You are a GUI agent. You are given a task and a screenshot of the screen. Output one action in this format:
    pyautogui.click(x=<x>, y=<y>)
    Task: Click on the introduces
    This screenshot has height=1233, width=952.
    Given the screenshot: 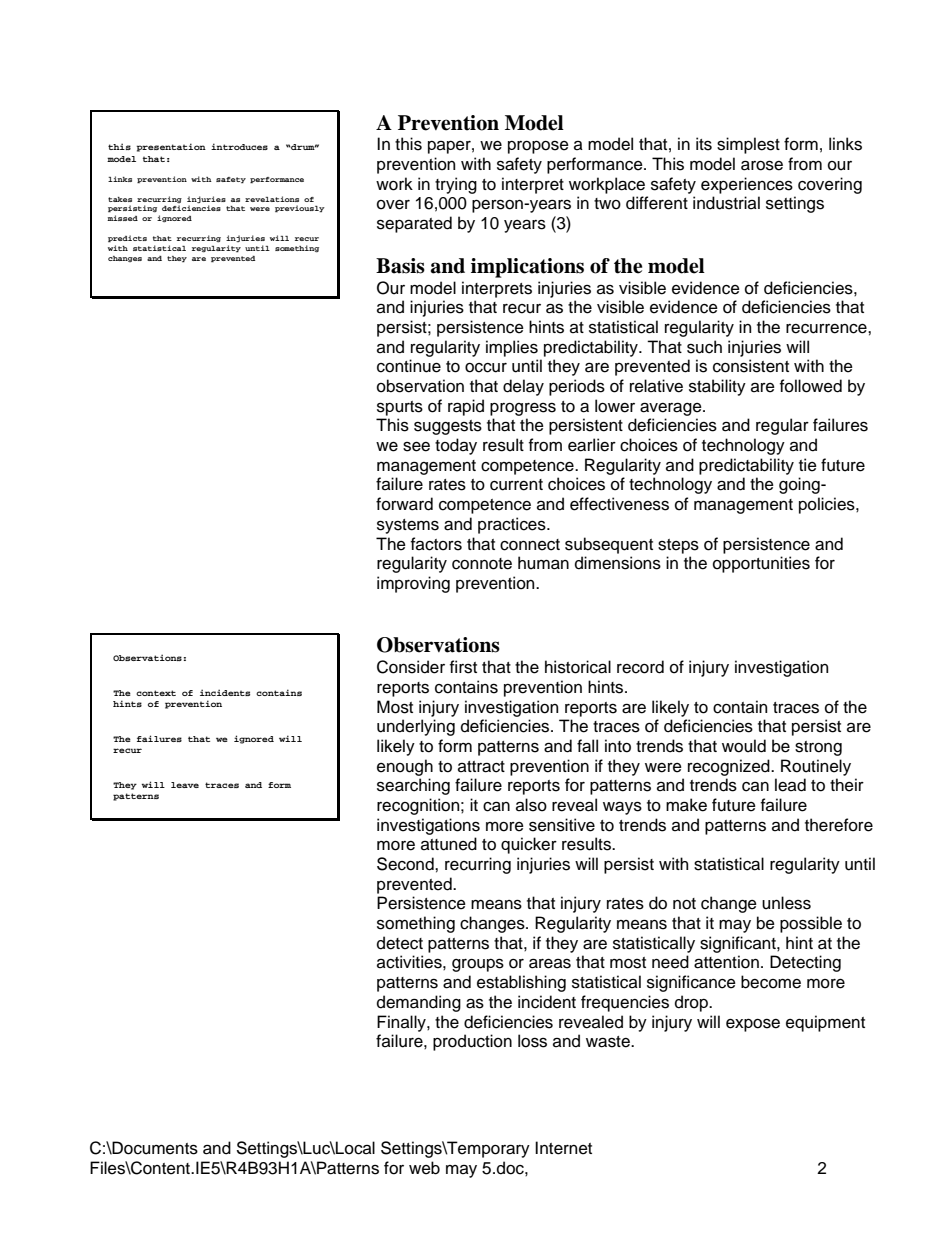 What is the action you would take?
    pyautogui.click(x=239, y=146)
